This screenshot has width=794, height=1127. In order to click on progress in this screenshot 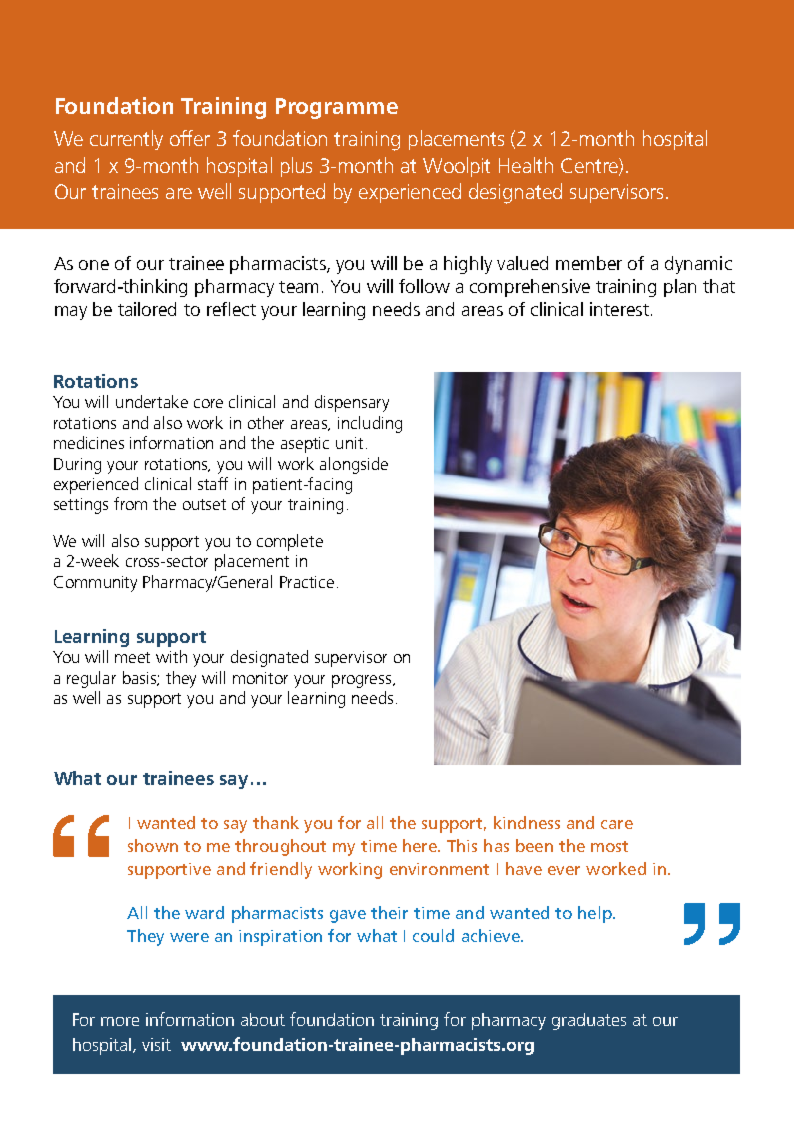, I will do `click(363, 681)`.
